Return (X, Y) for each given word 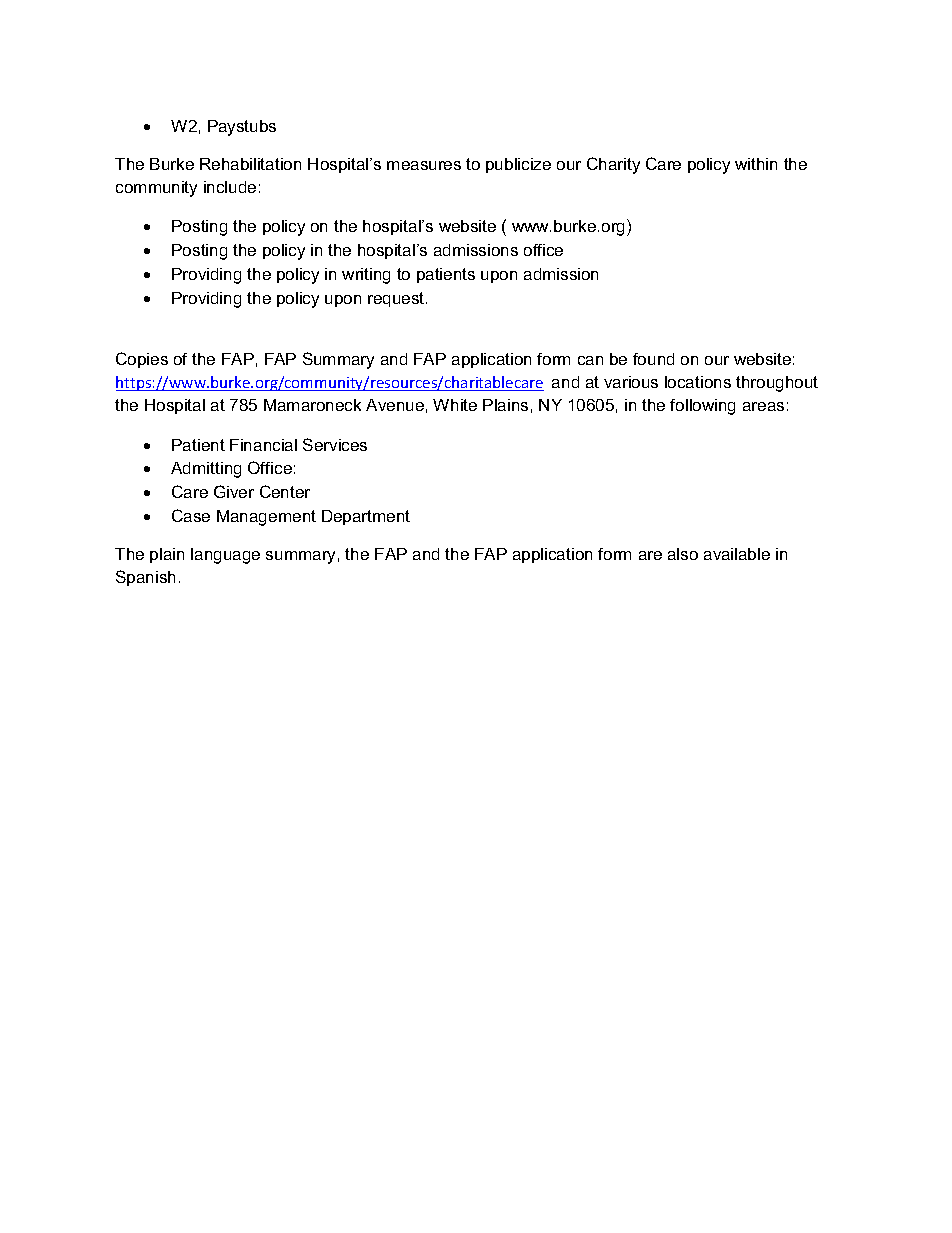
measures (424, 165)
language (225, 556)
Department (366, 517)
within (756, 164)
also (683, 554)
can (590, 360)
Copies (142, 360)
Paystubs (242, 128)
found (653, 359)
